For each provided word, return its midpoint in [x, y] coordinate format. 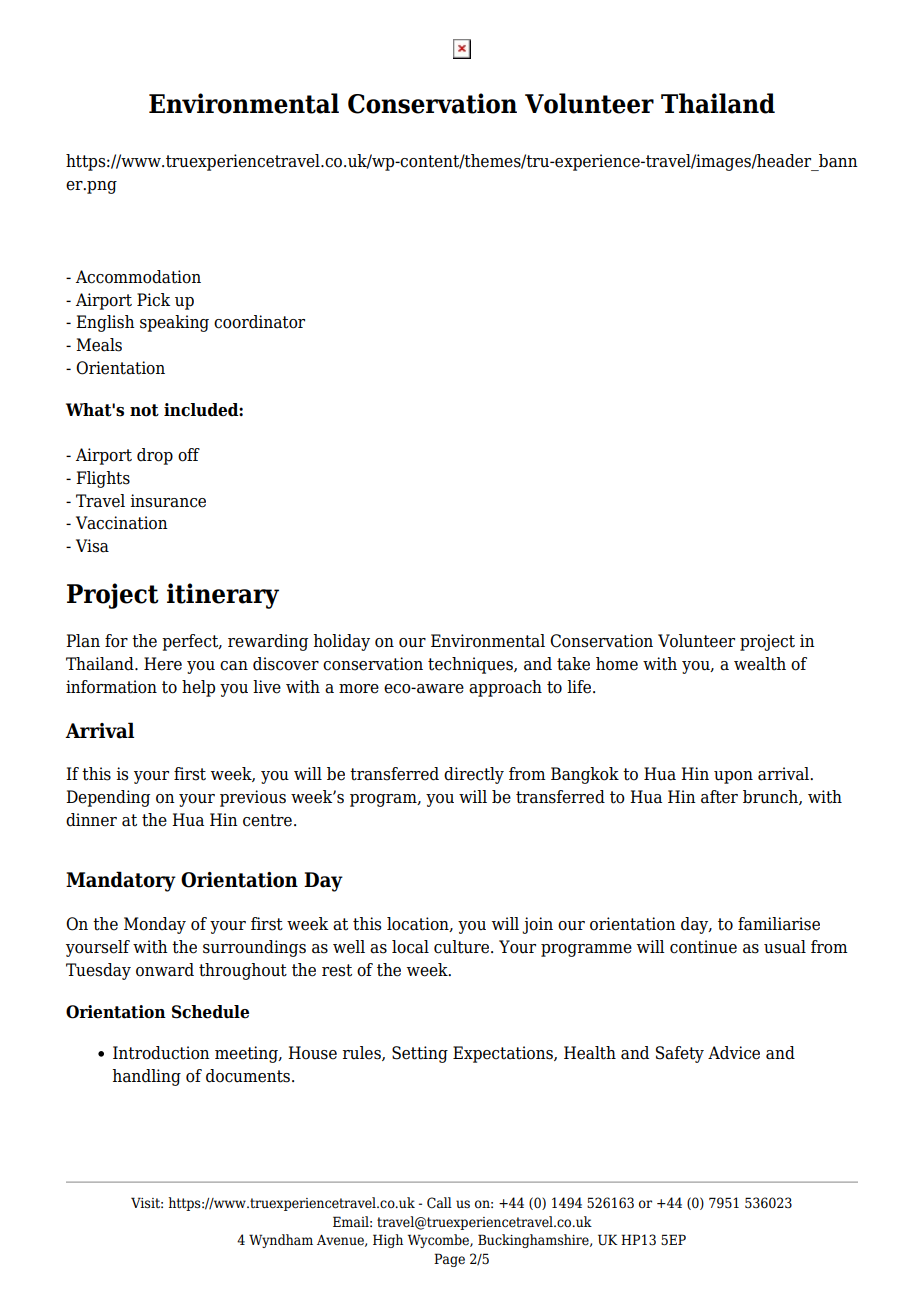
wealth [760, 664]
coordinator [259, 322]
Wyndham [281, 1241]
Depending [108, 798]
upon [733, 777]
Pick [153, 300]
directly [474, 775]
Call [439, 1203]
